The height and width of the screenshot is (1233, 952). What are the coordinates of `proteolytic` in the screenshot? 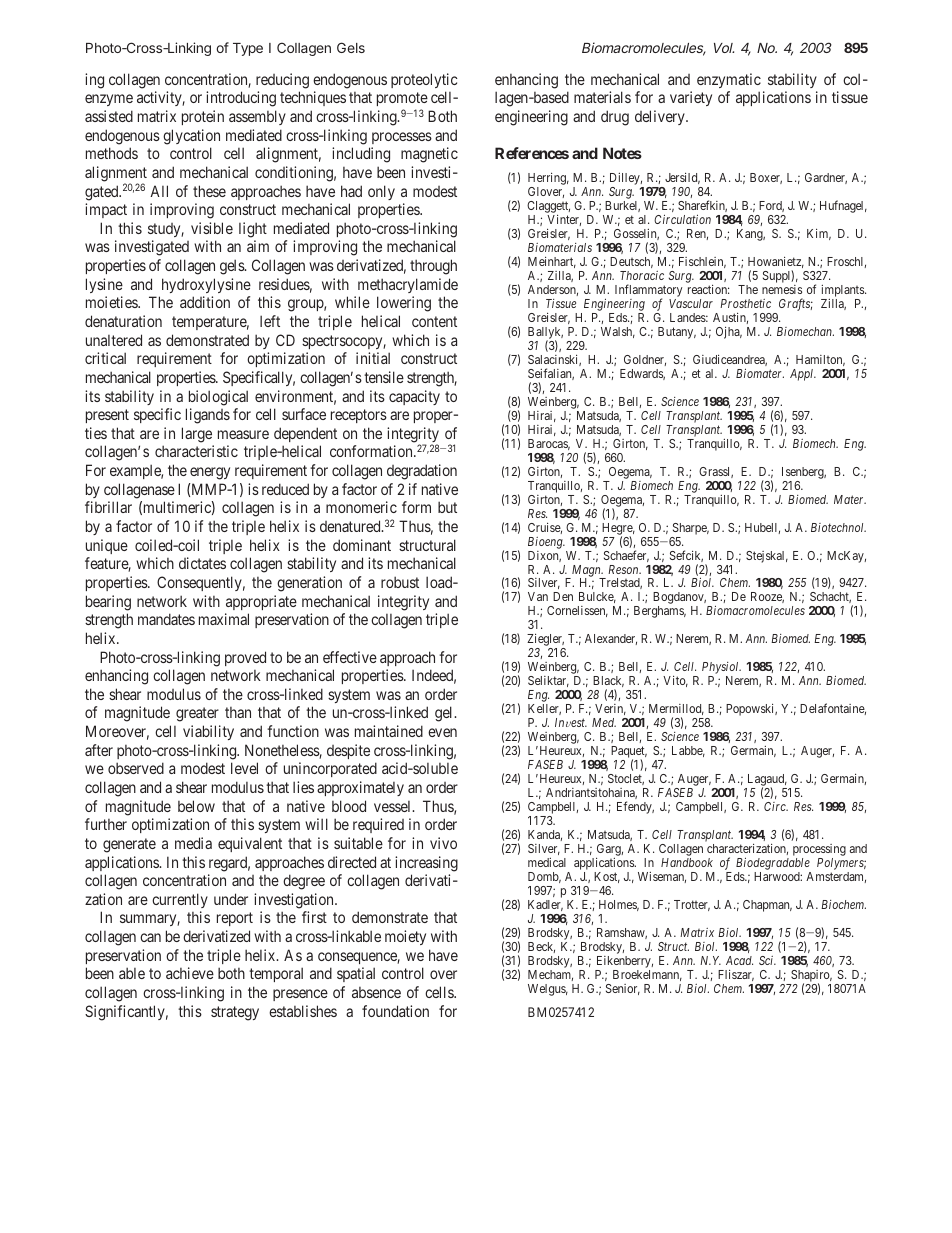 It's located at (424, 80).
